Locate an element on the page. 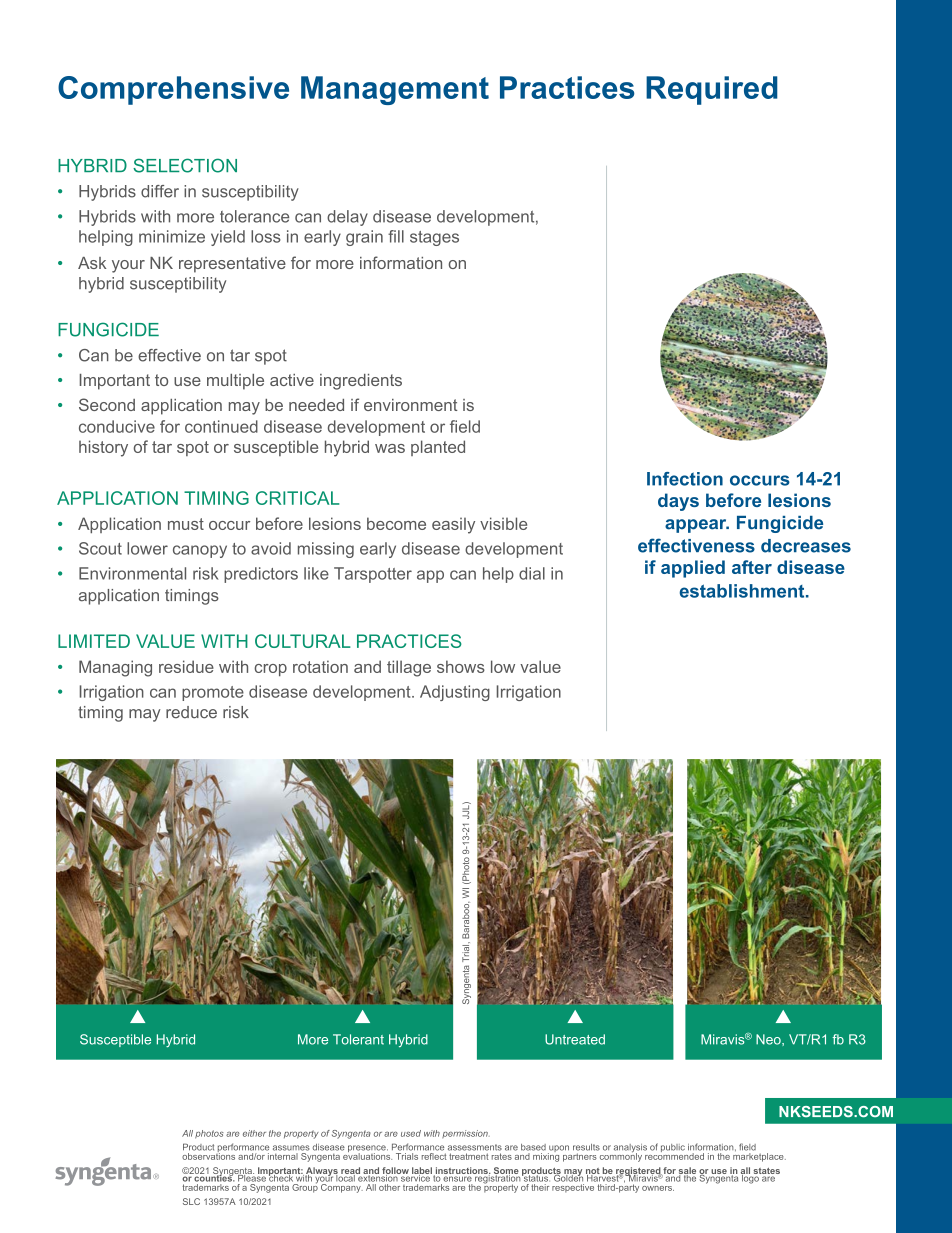 Image resolution: width=952 pixels, height=1233 pixels. sale is located at coordinates (686, 1172).
